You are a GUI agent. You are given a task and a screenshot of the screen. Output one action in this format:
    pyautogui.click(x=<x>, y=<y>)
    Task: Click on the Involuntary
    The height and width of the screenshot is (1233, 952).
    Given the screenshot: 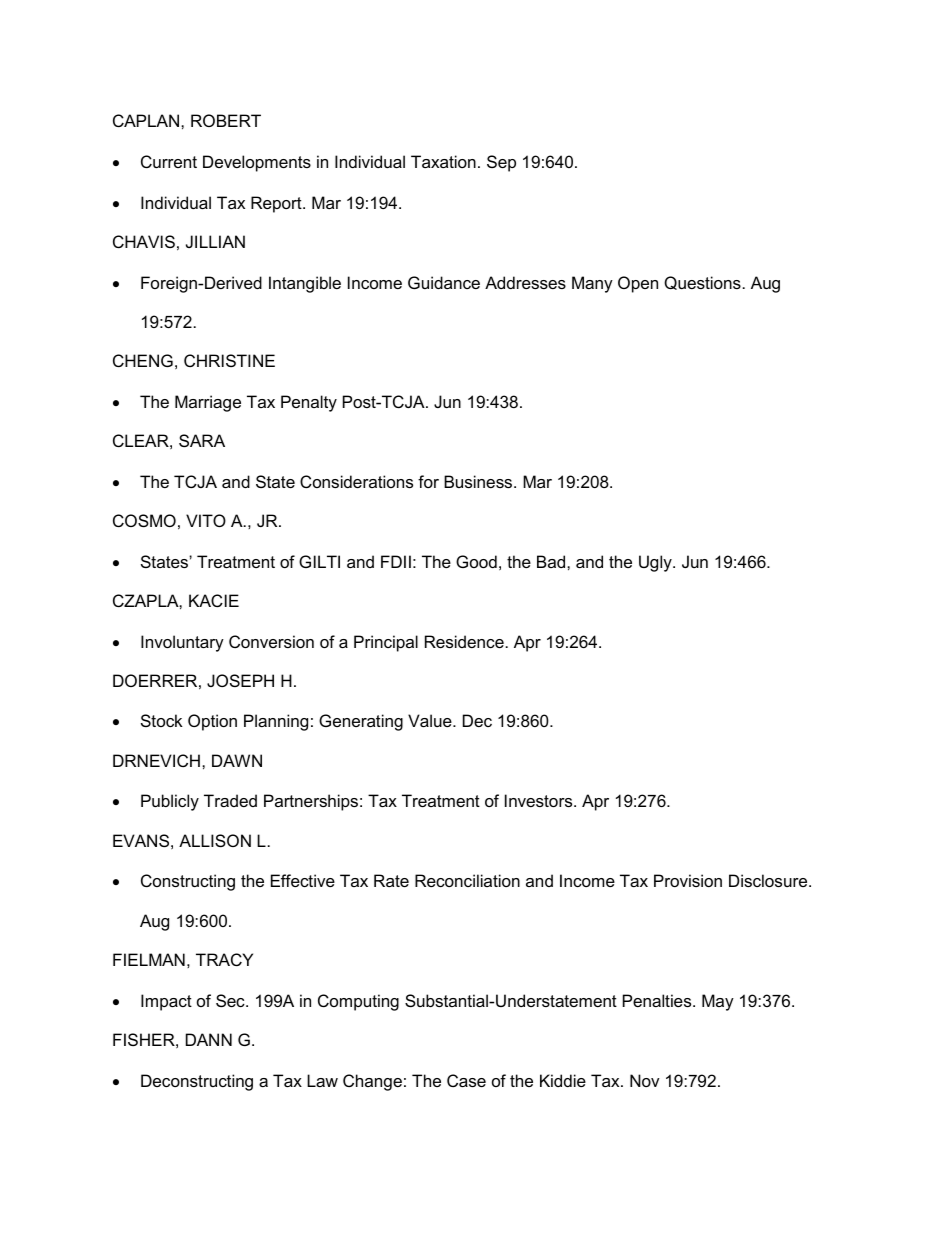 What is the action you would take?
    pyautogui.click(x=182, y=643)
